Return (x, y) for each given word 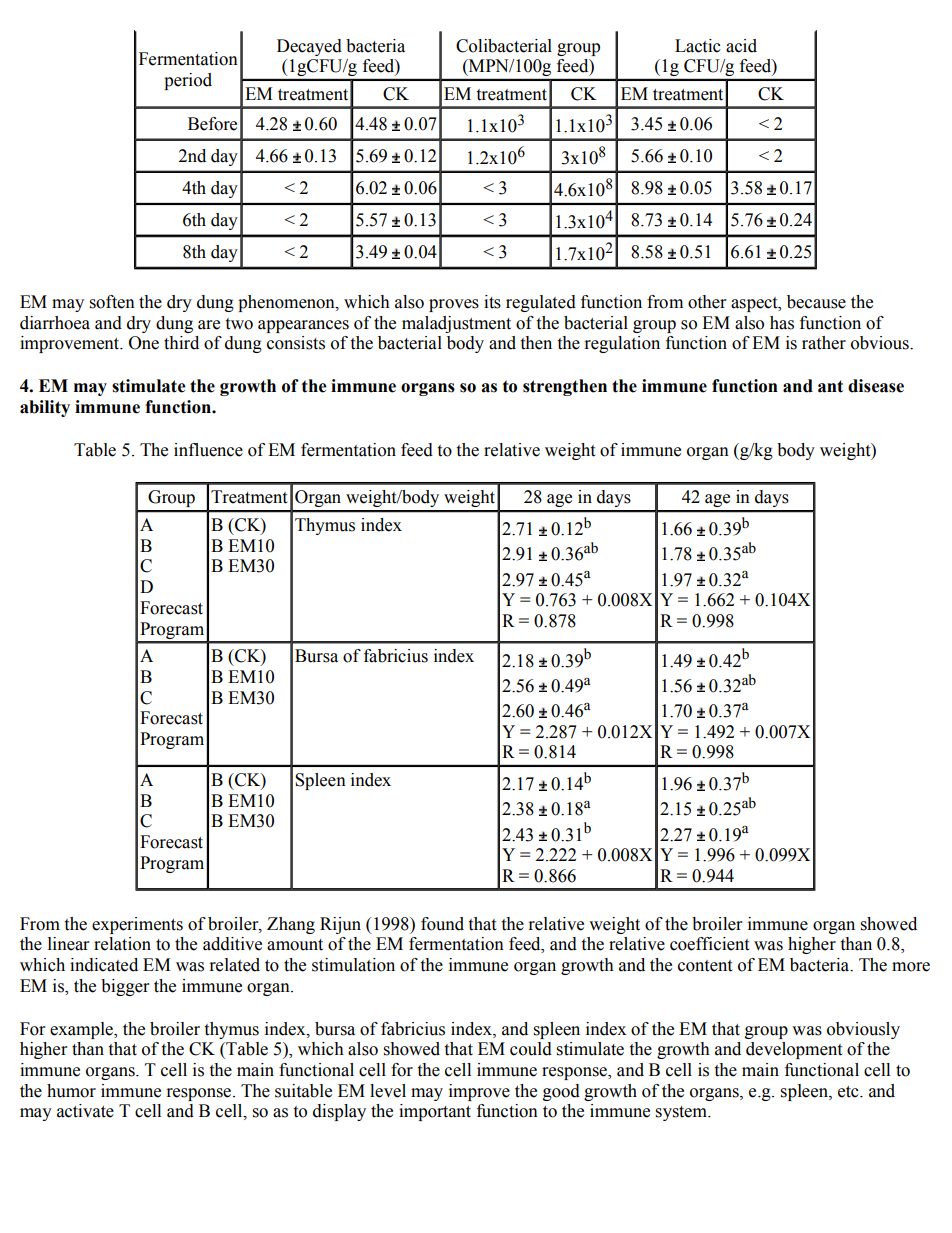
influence (208, 450)
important (435, 1112)
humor (71, 1091)
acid (741, 46)
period (188, 81)
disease (876, 386)
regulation (622, 344)
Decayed (309, 47)
